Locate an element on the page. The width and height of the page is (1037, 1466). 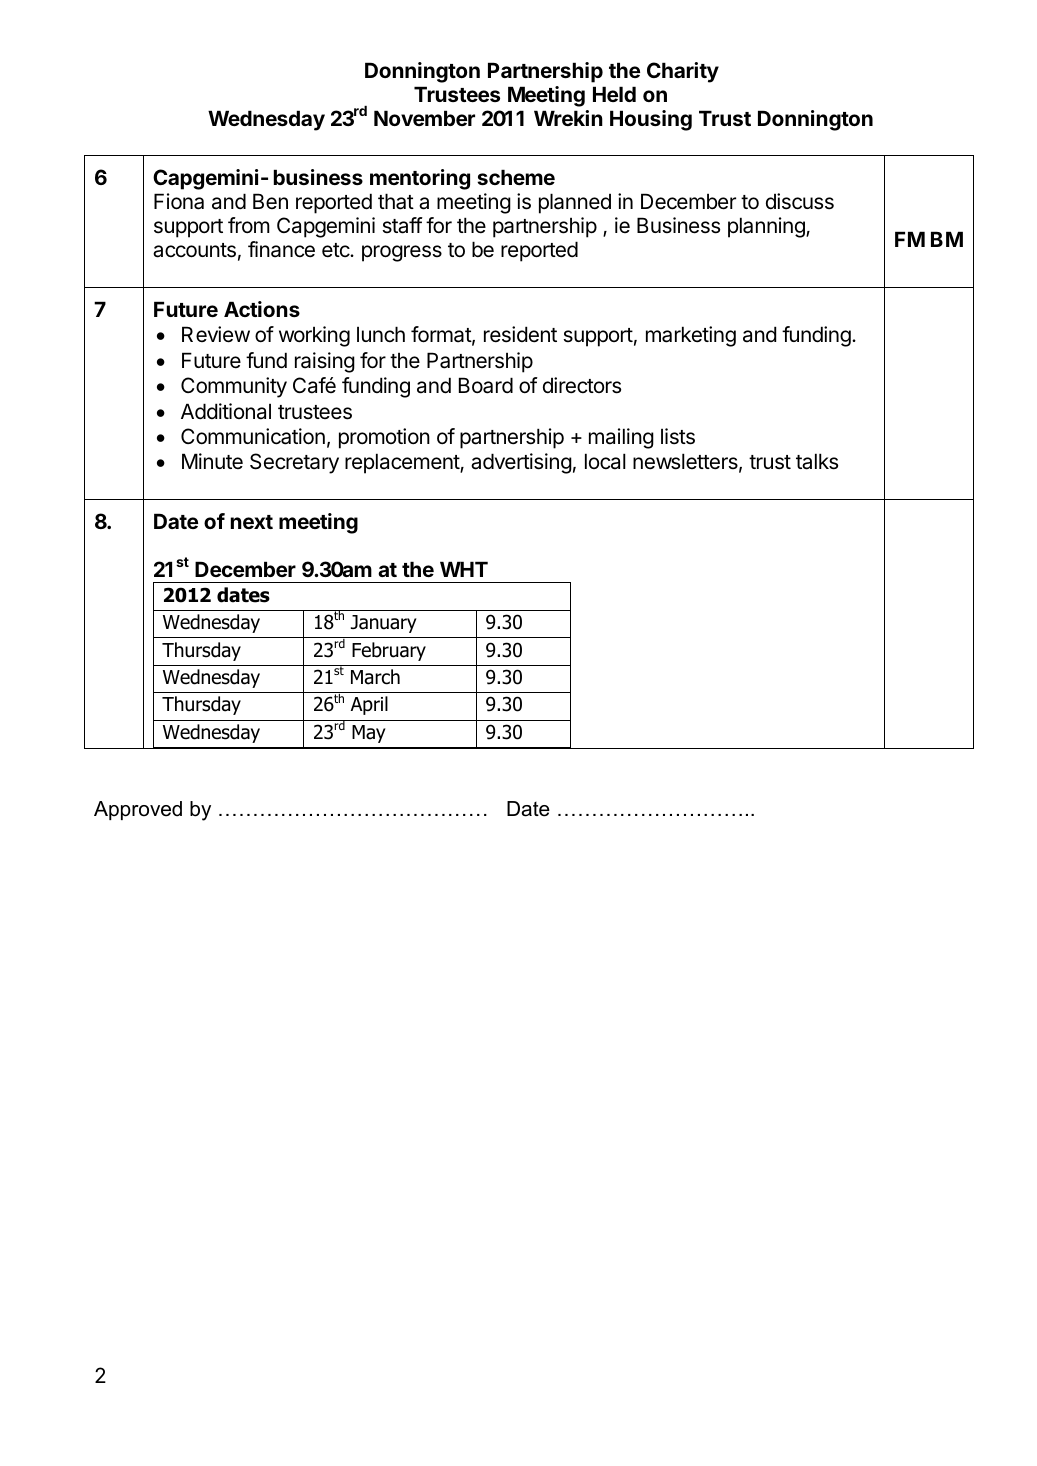
advertising is located at coordinates (521, 463).
